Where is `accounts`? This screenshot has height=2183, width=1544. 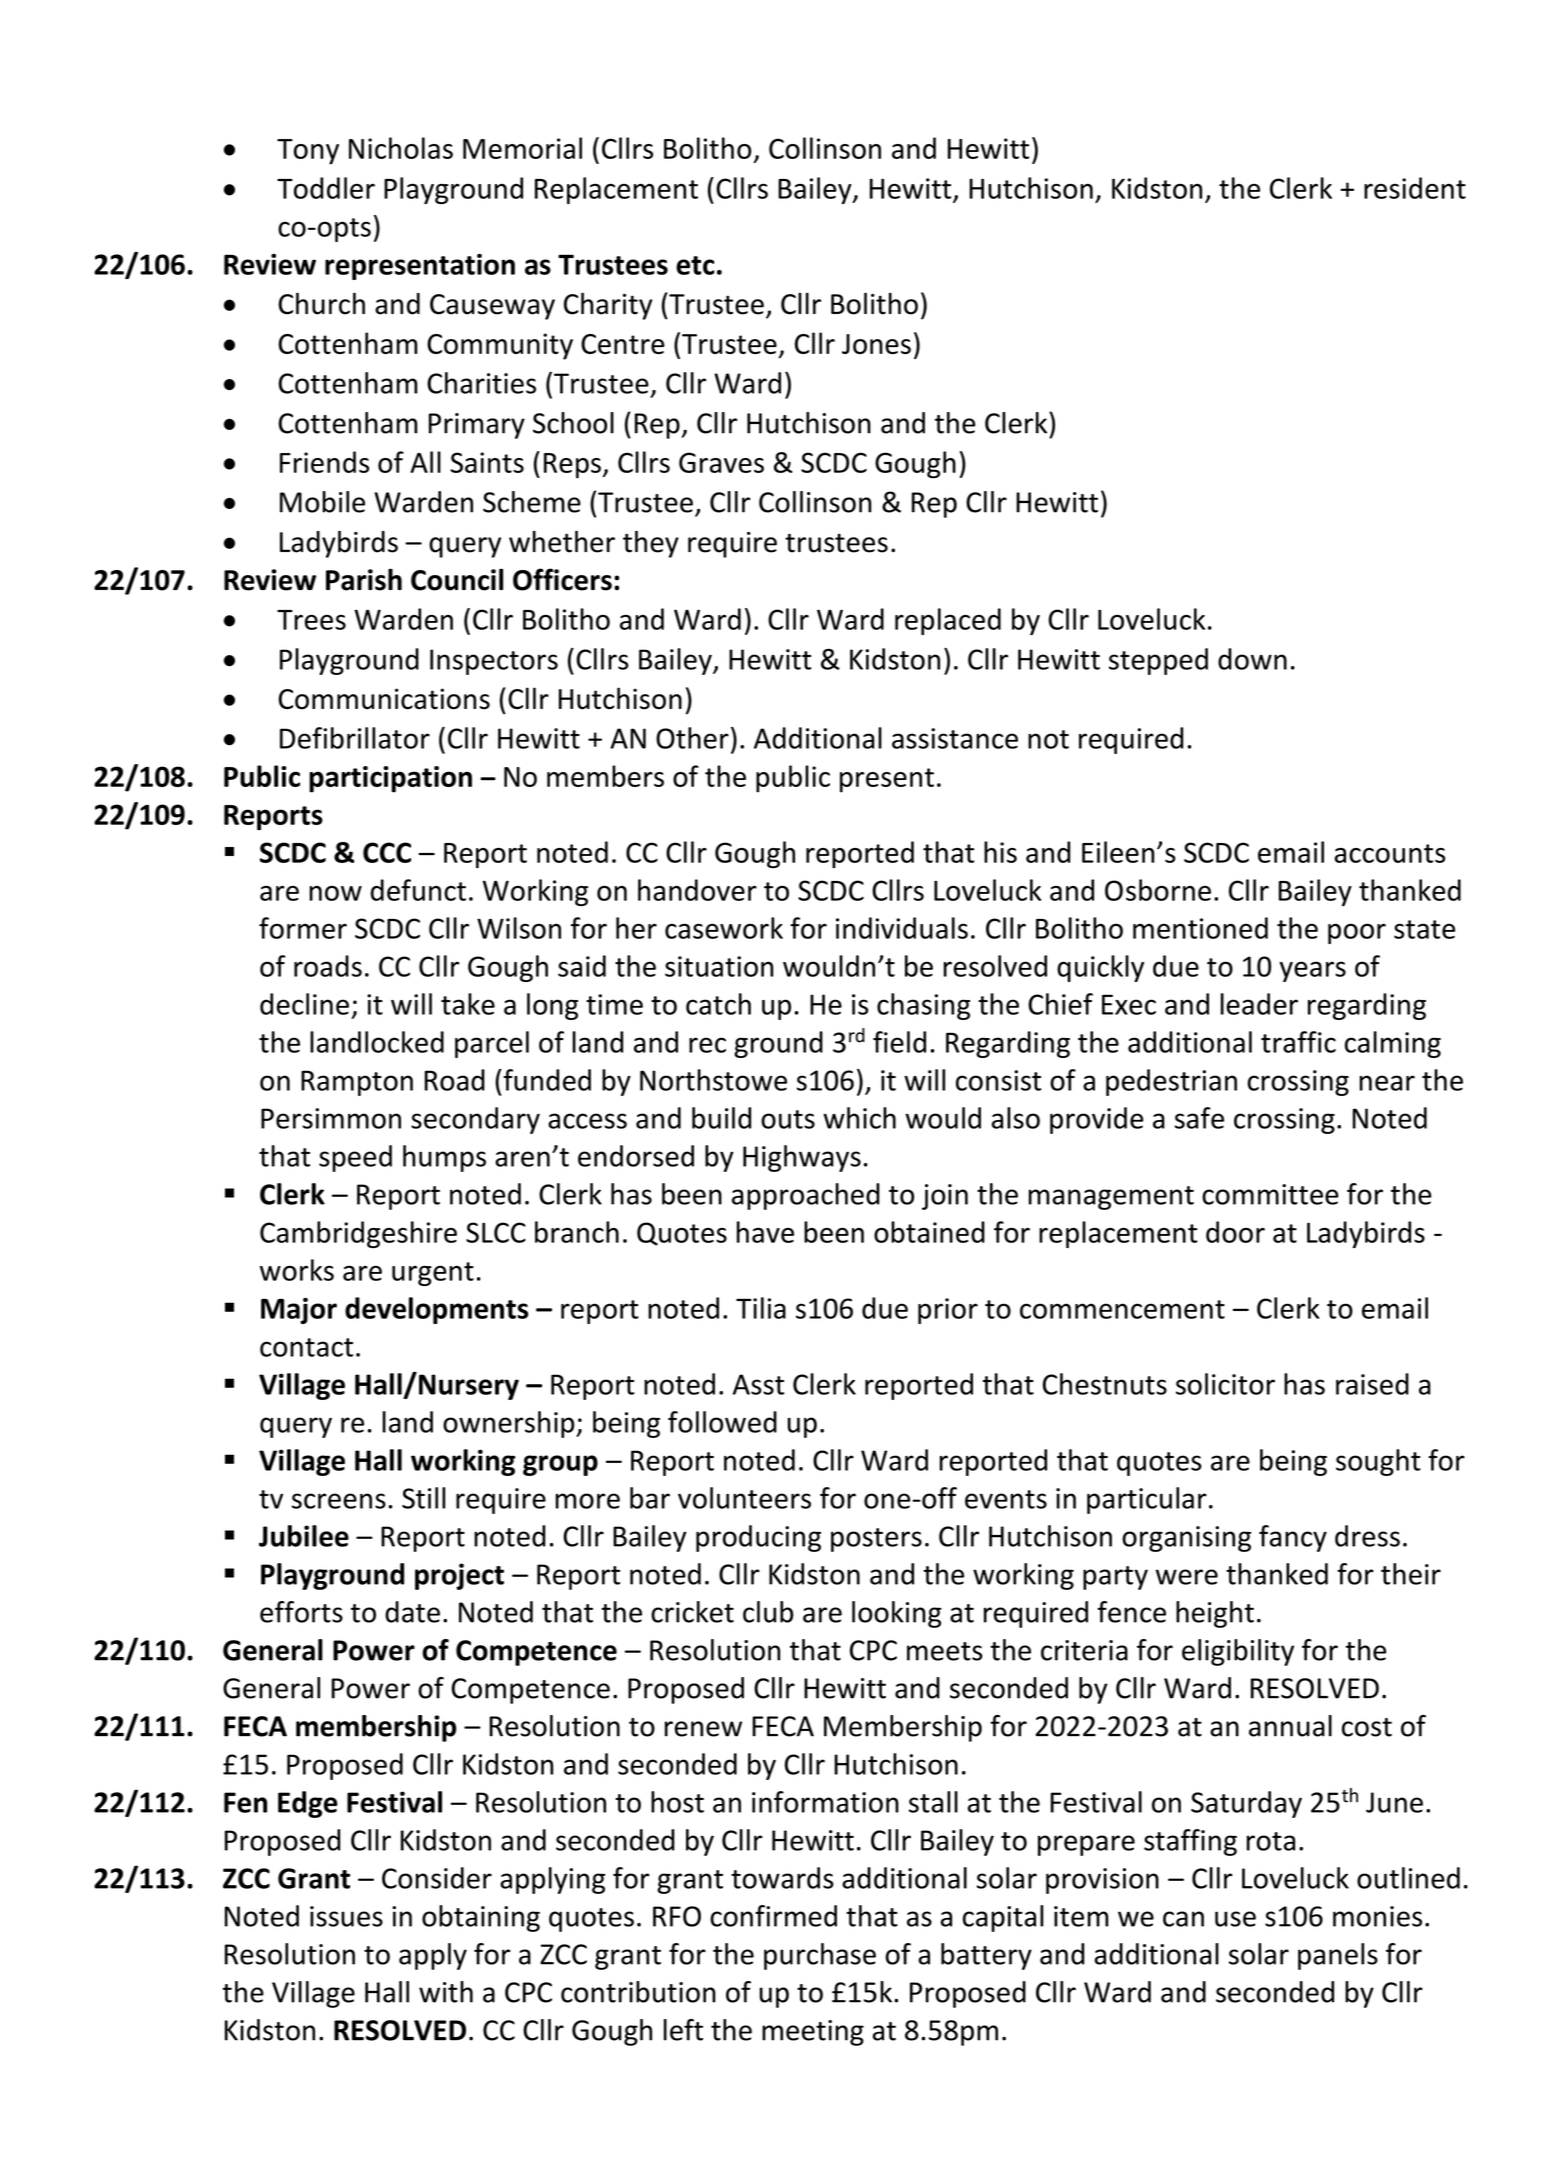 accounts is located at coordinates (1389, 853).
